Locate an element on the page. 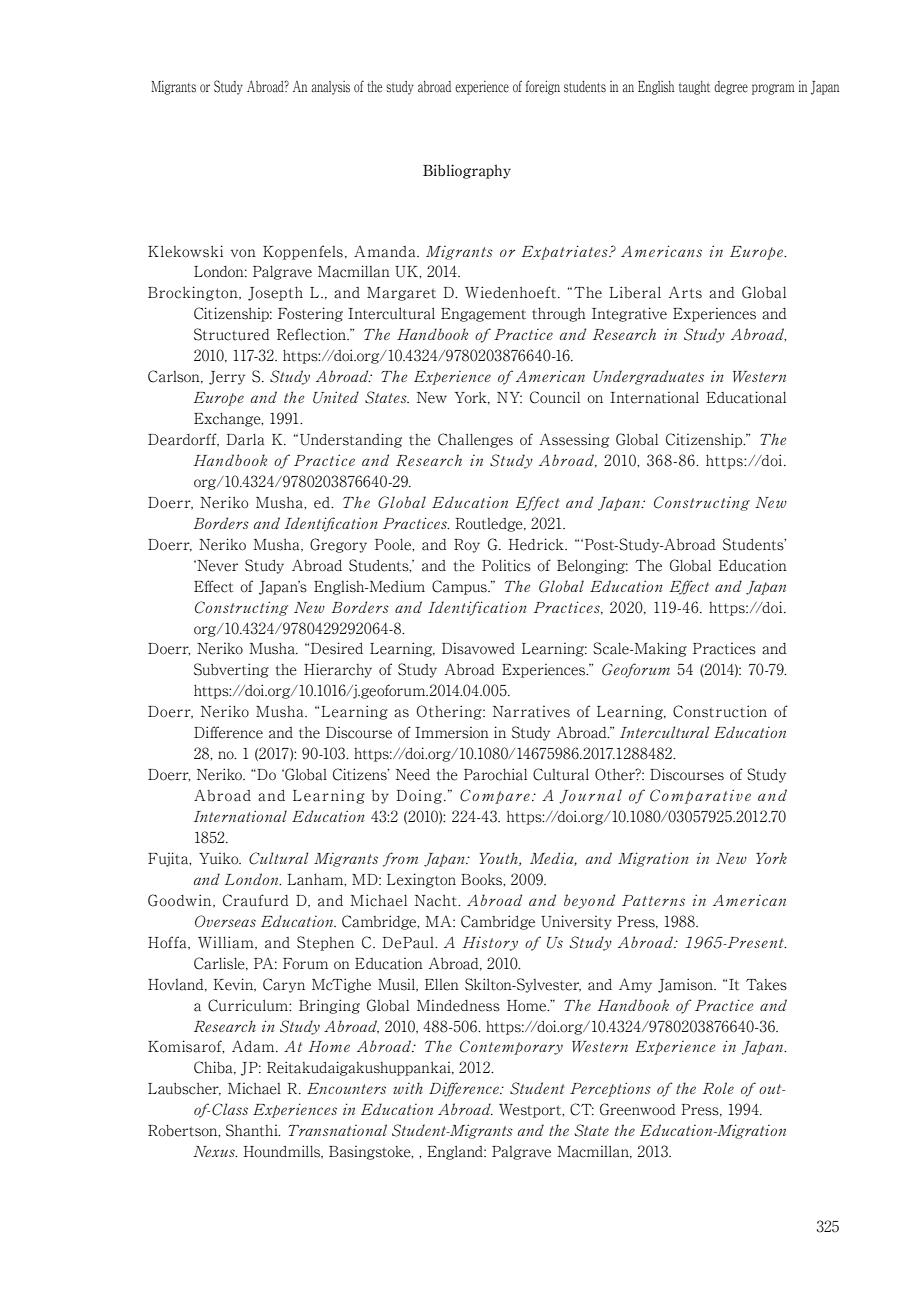  Politics is located at coordinates (506, 565).
